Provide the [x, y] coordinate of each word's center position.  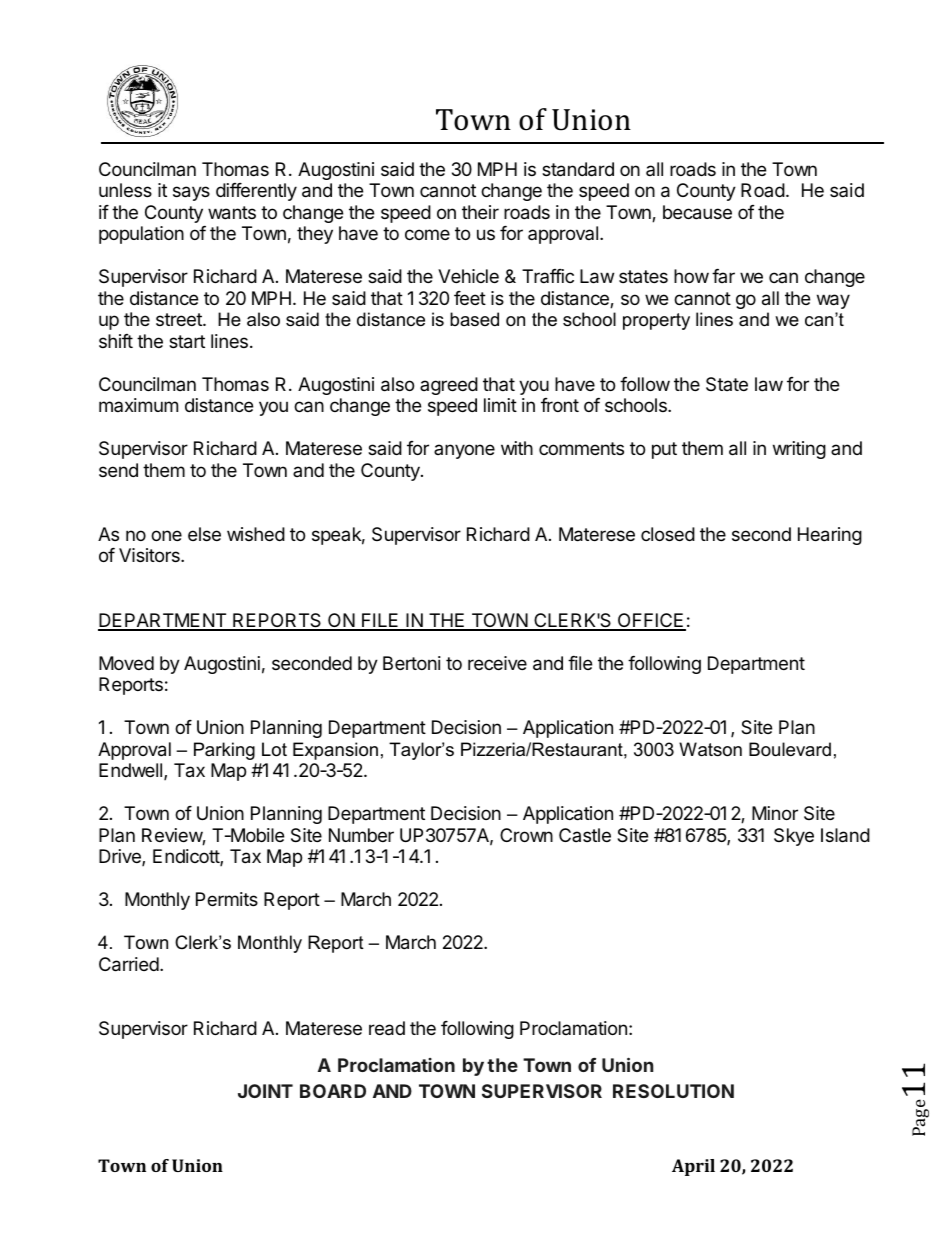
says [191, 193]
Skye [794, 837]
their [480, 212]
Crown [526, 835]
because [697, 212]
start [187, 342]
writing [799, 450]
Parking [224, 751]
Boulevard [790, 749]
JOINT [265, 1091]
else [204, 534]
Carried [130, 964]
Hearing [830, 536]
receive [497, 663]
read [387, 1028]
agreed [449, 386]
